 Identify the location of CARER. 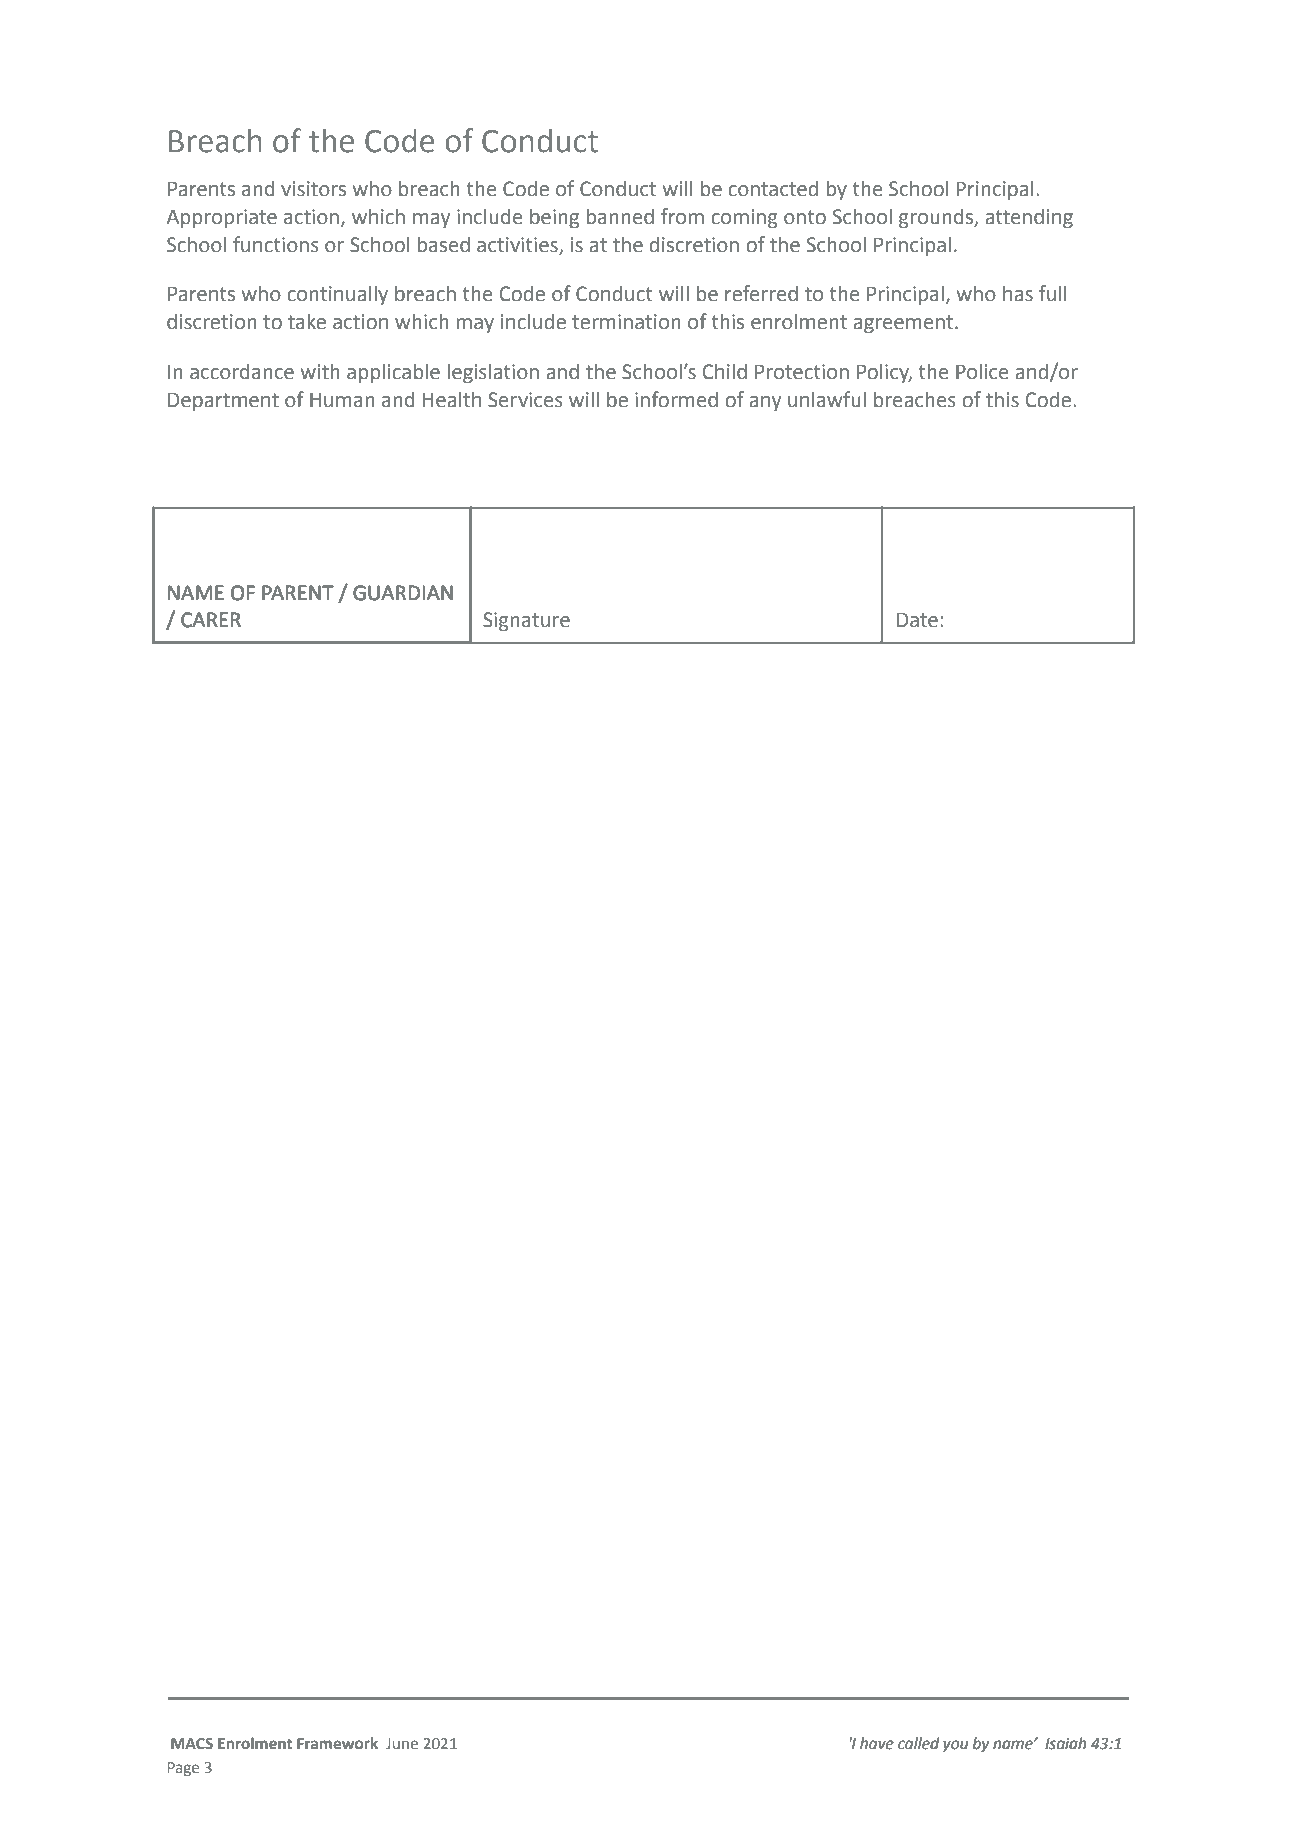
(211, 619).
